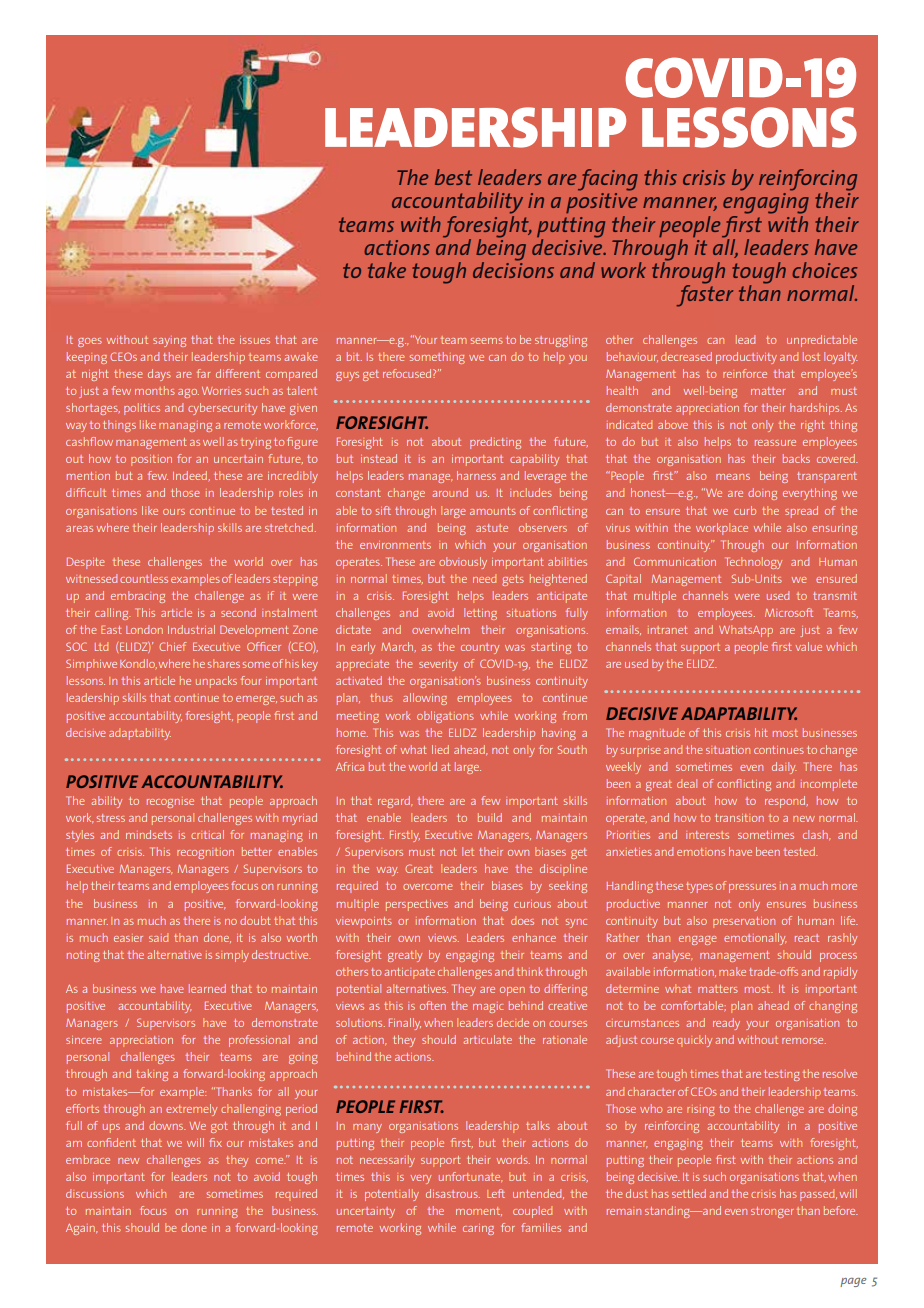 The height and width of the image is (1308, 924). I want to click on obligations, so click(445, 717).
